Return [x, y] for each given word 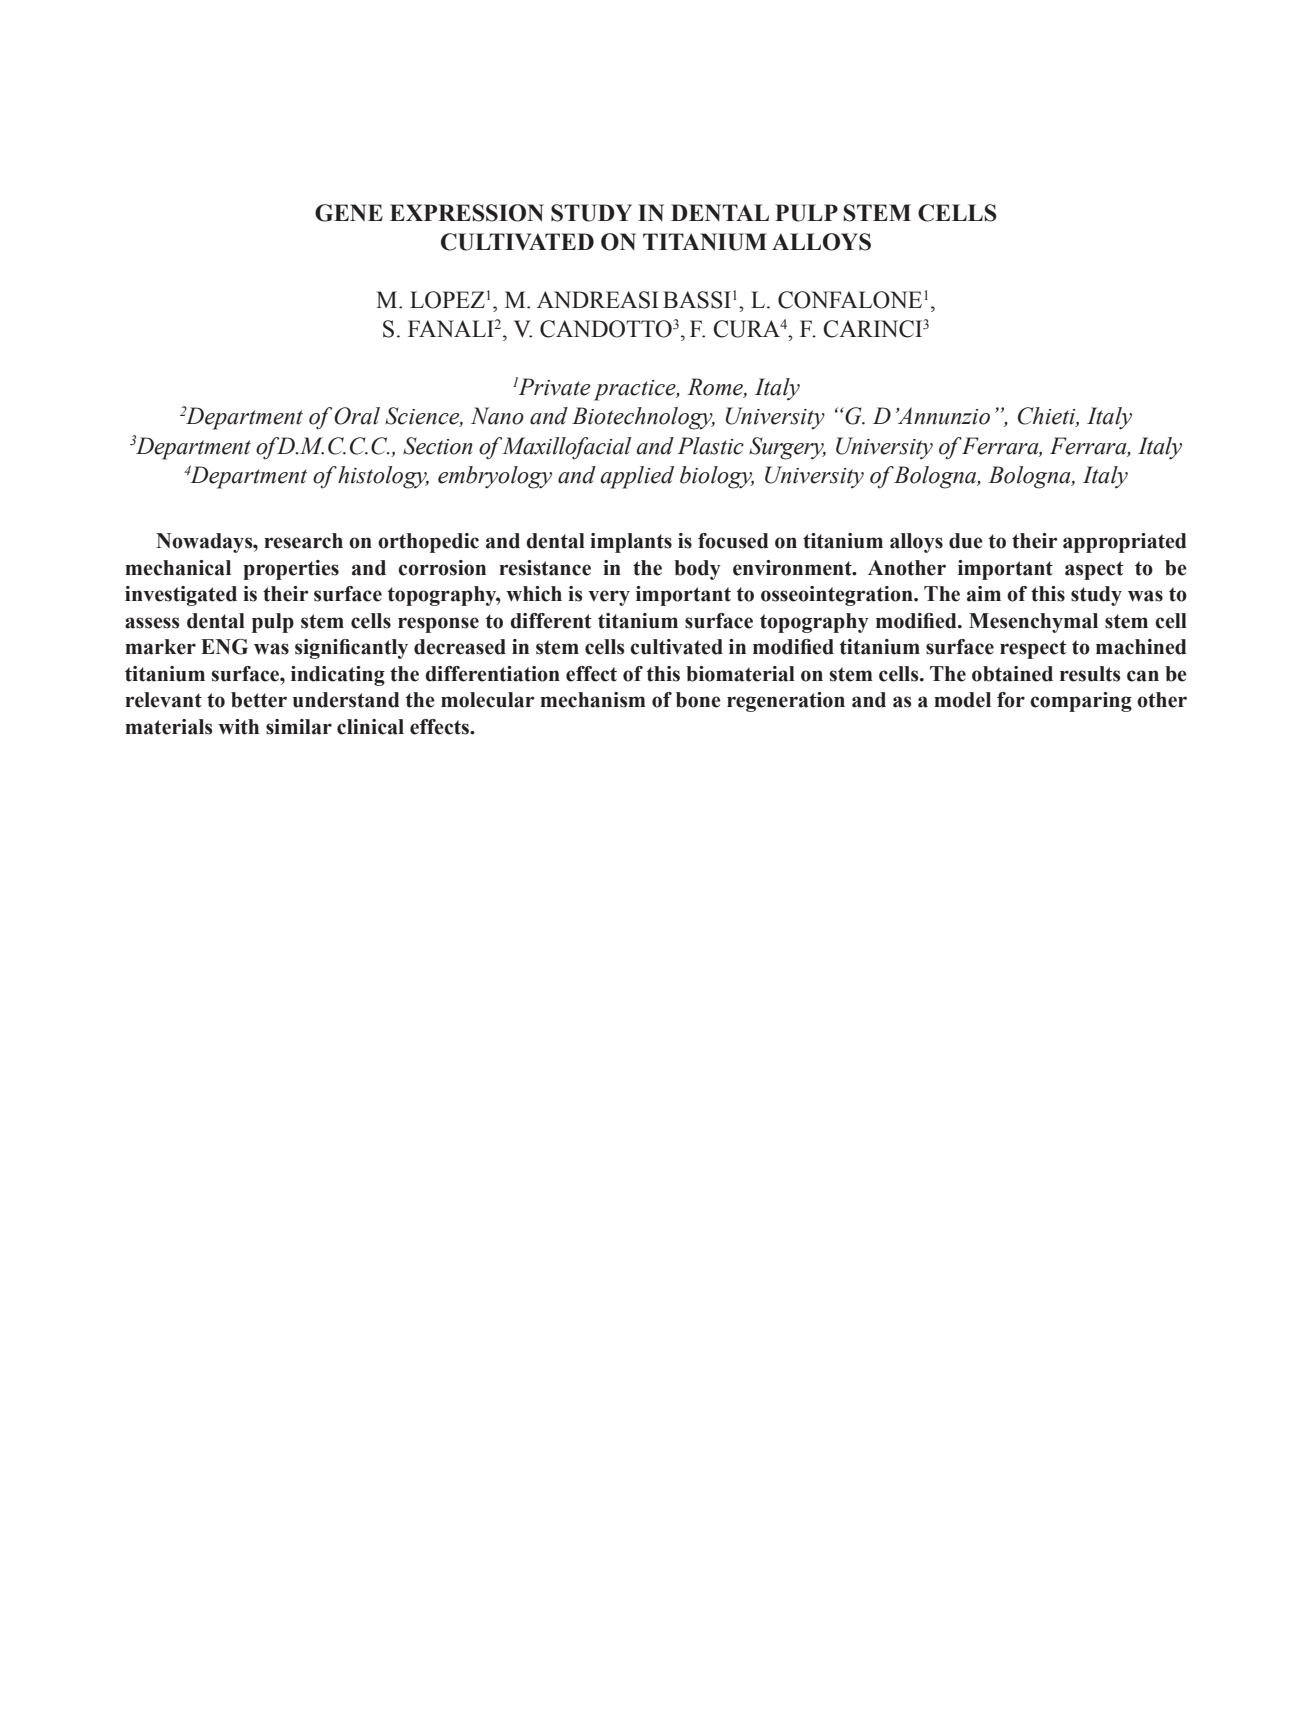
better [259, 700]
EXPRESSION [467, 213]
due [966, 541]
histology [383, 477]
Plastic [710, 446]
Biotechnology [643, 418]
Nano [497, 416]
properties [291, 570]
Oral [357, 416]
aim [984, 594]
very [609, 598]
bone [698, 700]
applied [637, 477]
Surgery [787, 448]
